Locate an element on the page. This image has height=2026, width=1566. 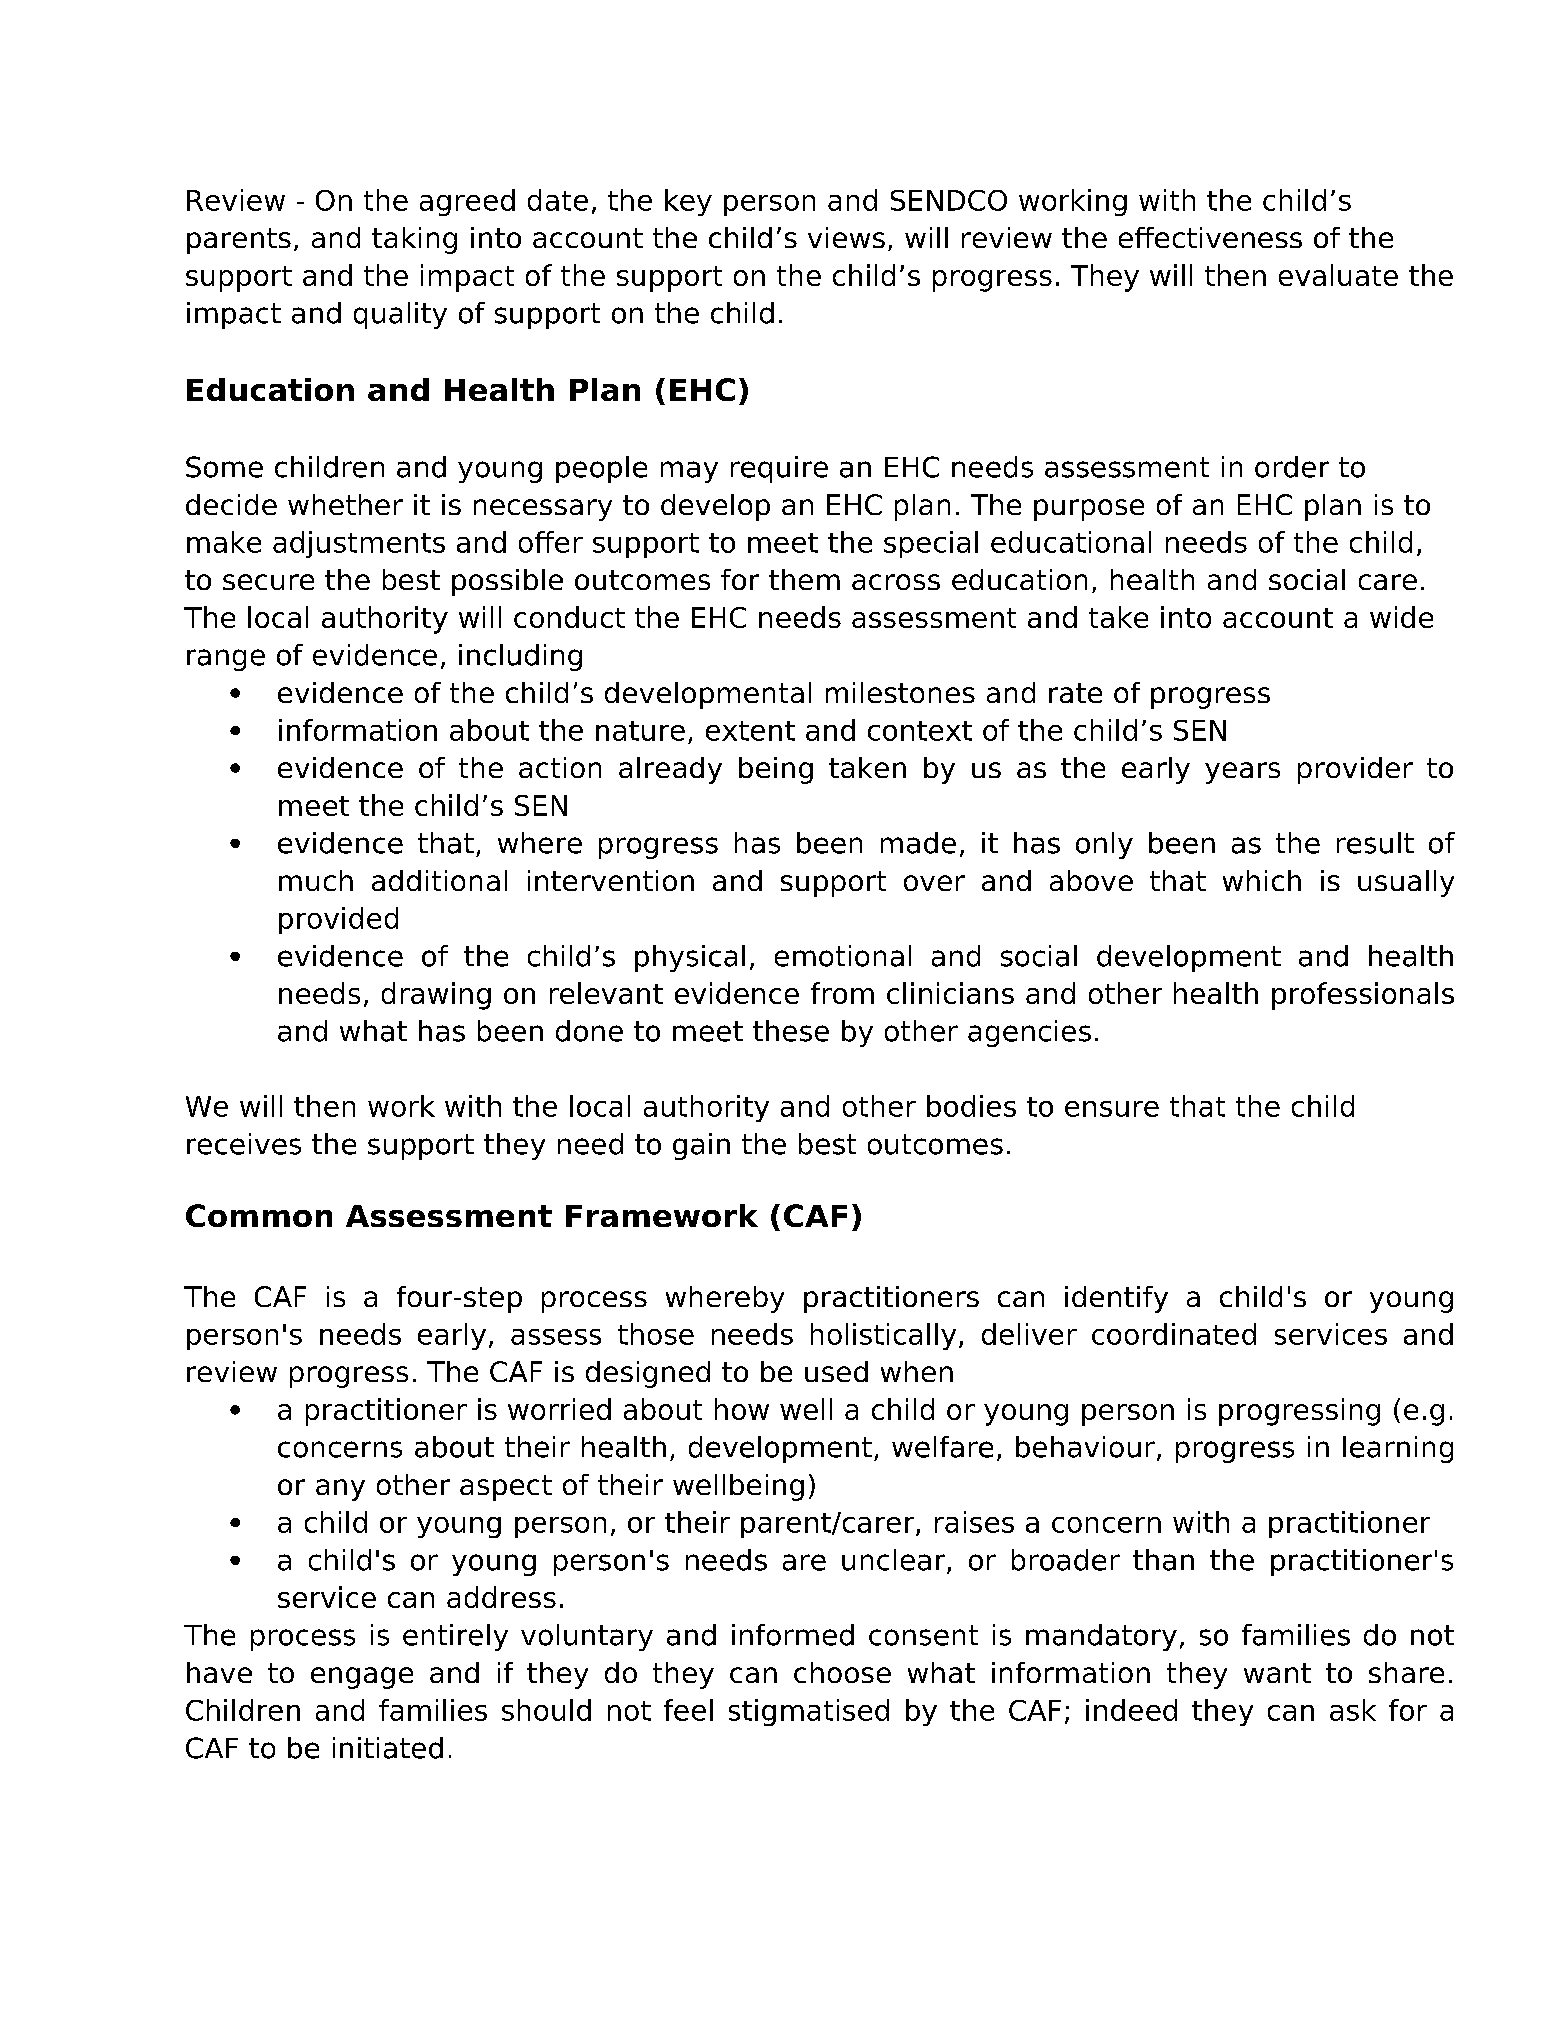
Common is located at coordinates (259, 1215).
